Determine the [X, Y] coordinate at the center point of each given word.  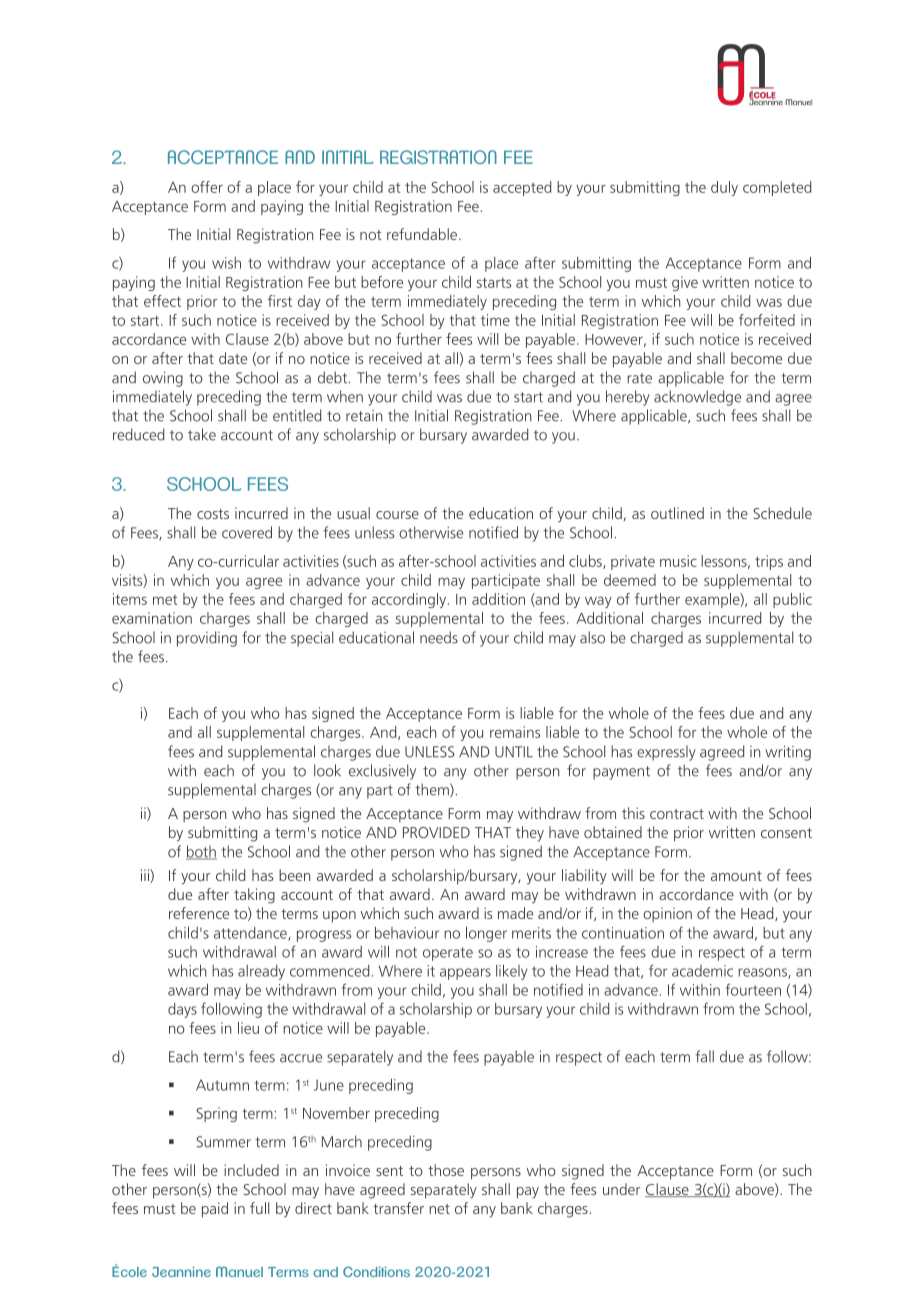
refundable [423, 234]
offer [207, 187]
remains [515, 732]
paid [215, 1210]
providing [207, 639]
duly [724, 188]
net [439, 1209]
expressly [666, 753]
